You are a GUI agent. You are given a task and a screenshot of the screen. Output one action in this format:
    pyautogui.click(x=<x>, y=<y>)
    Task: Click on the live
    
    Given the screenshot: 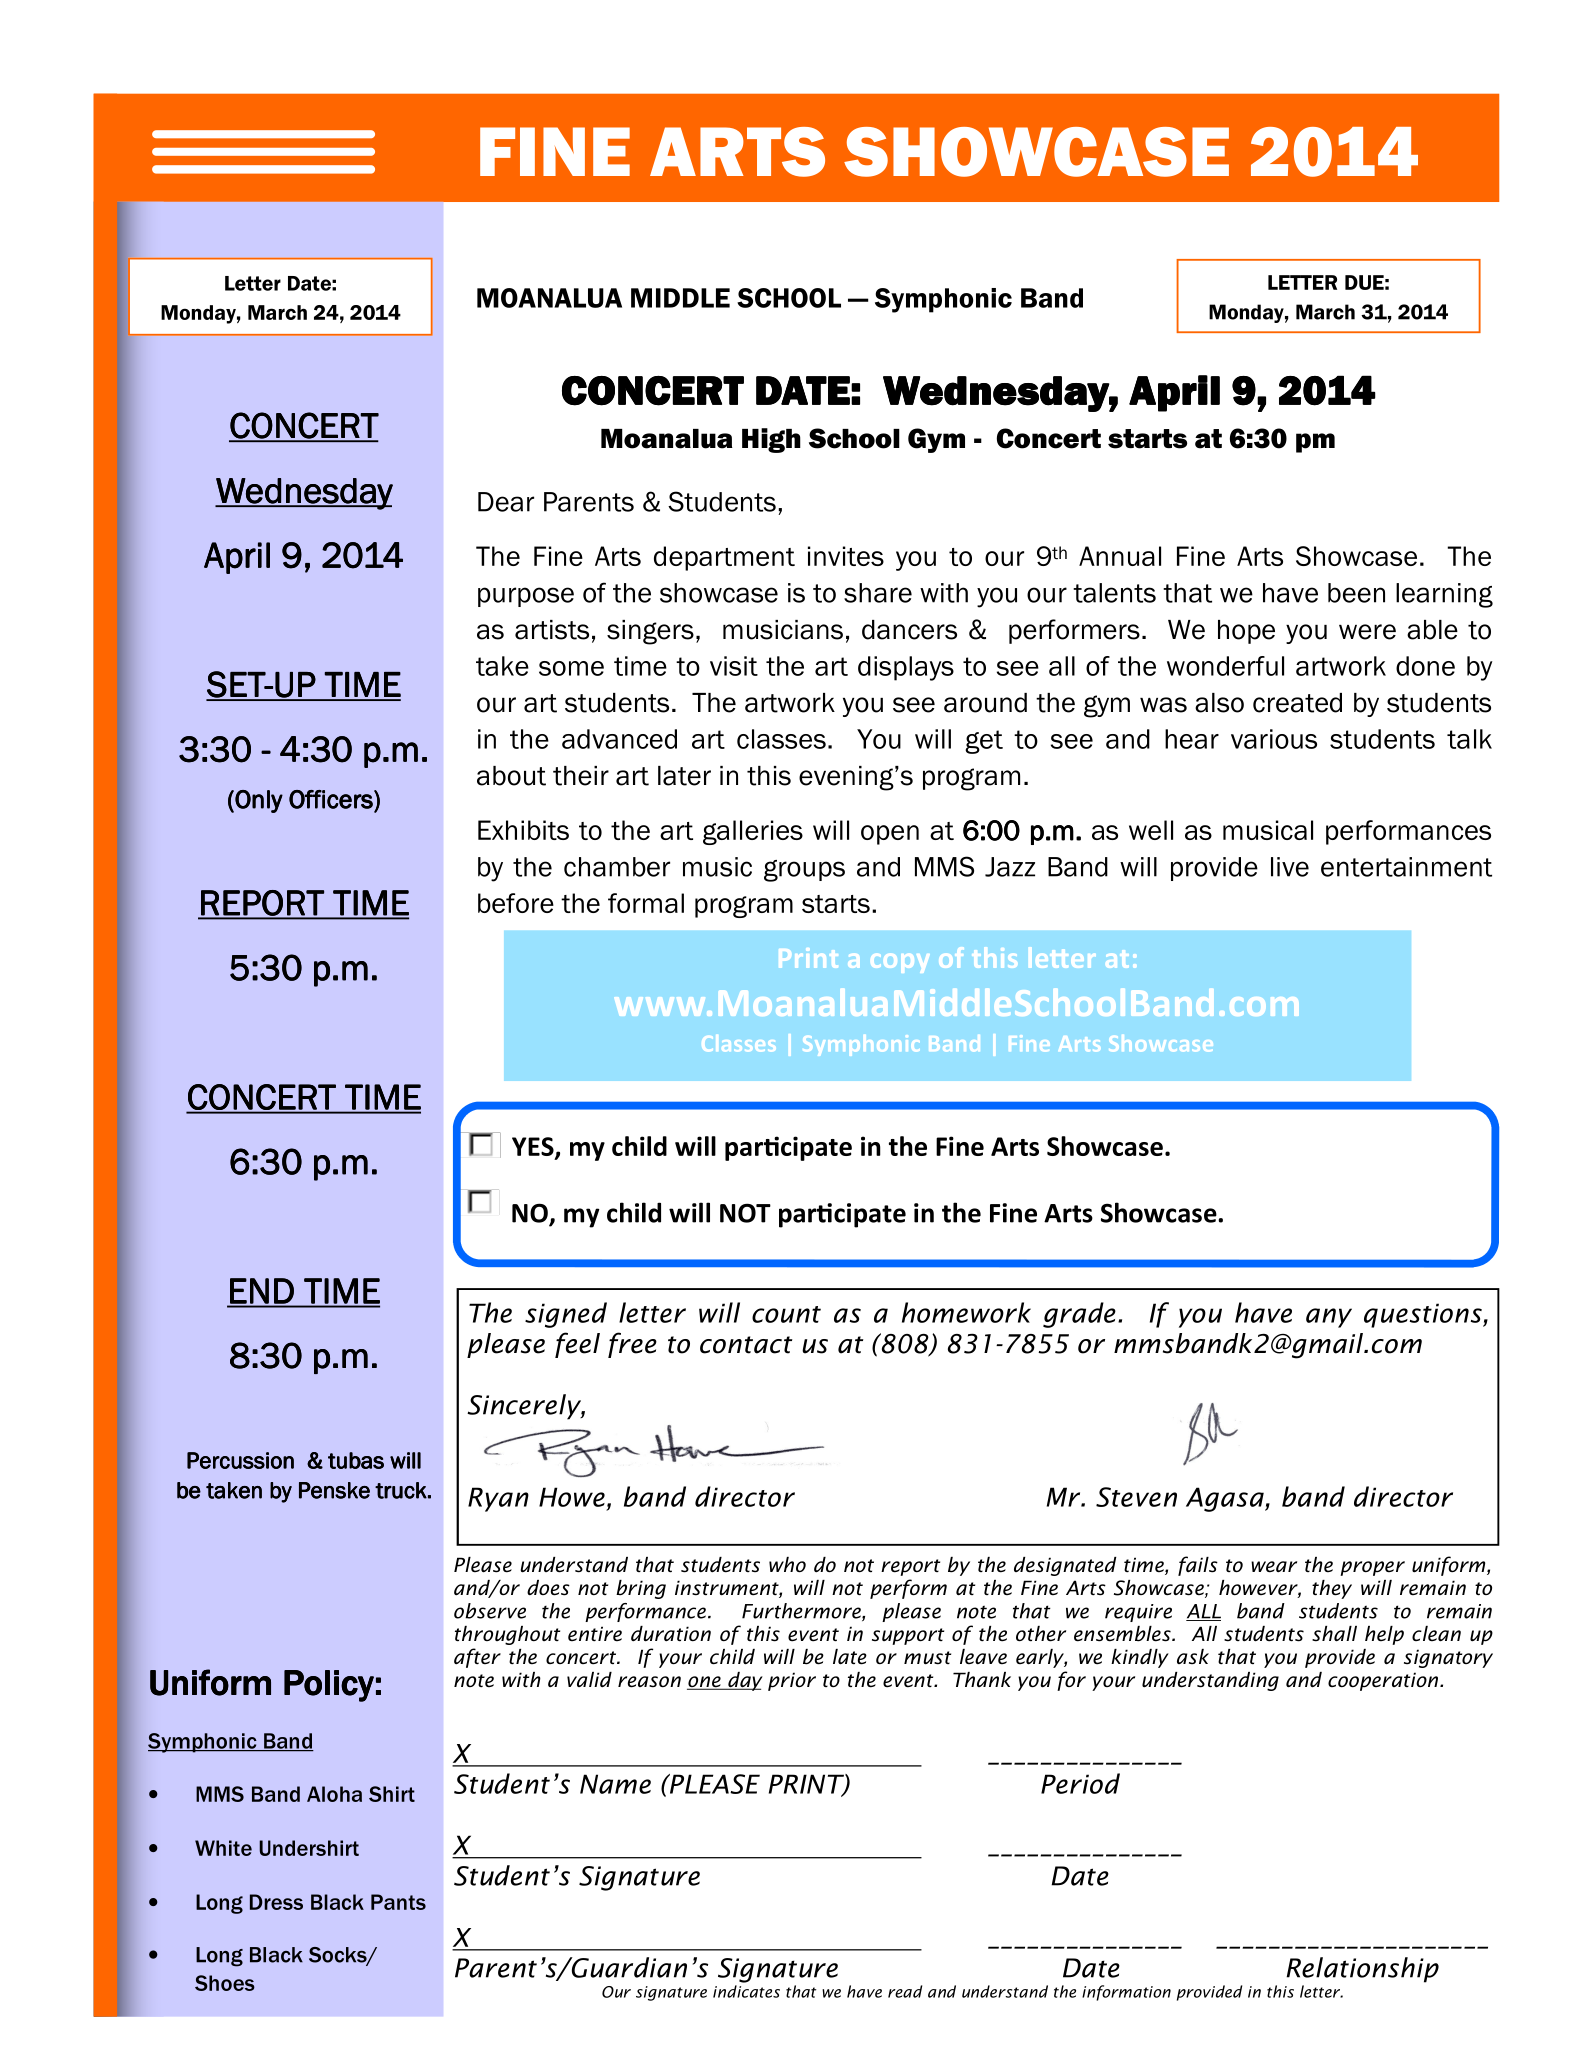 What is the action you would take?
    pyautogui.click(x=1290, y=867)
